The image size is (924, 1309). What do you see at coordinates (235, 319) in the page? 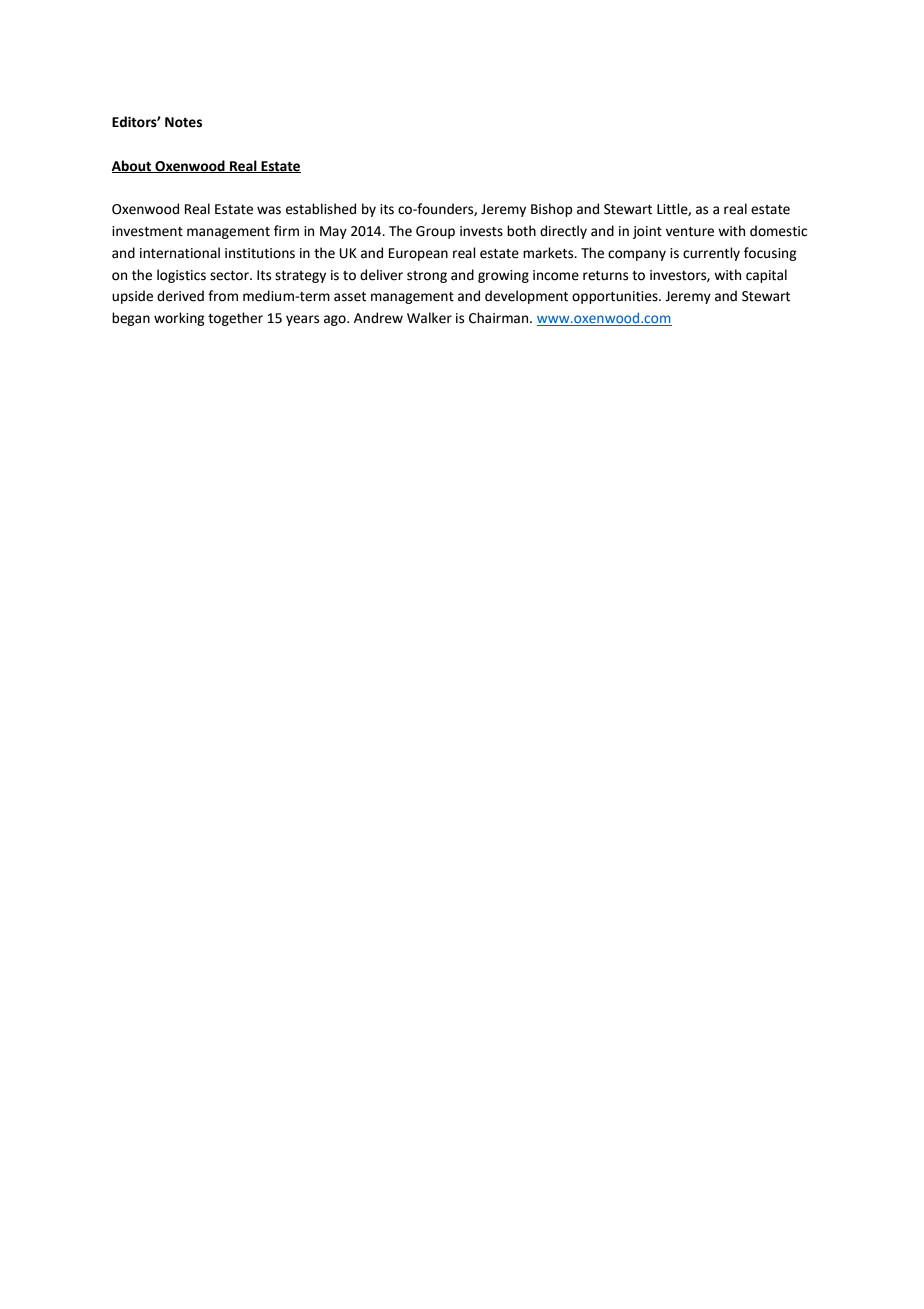
I see `together` at bounding box center [235, 319].
